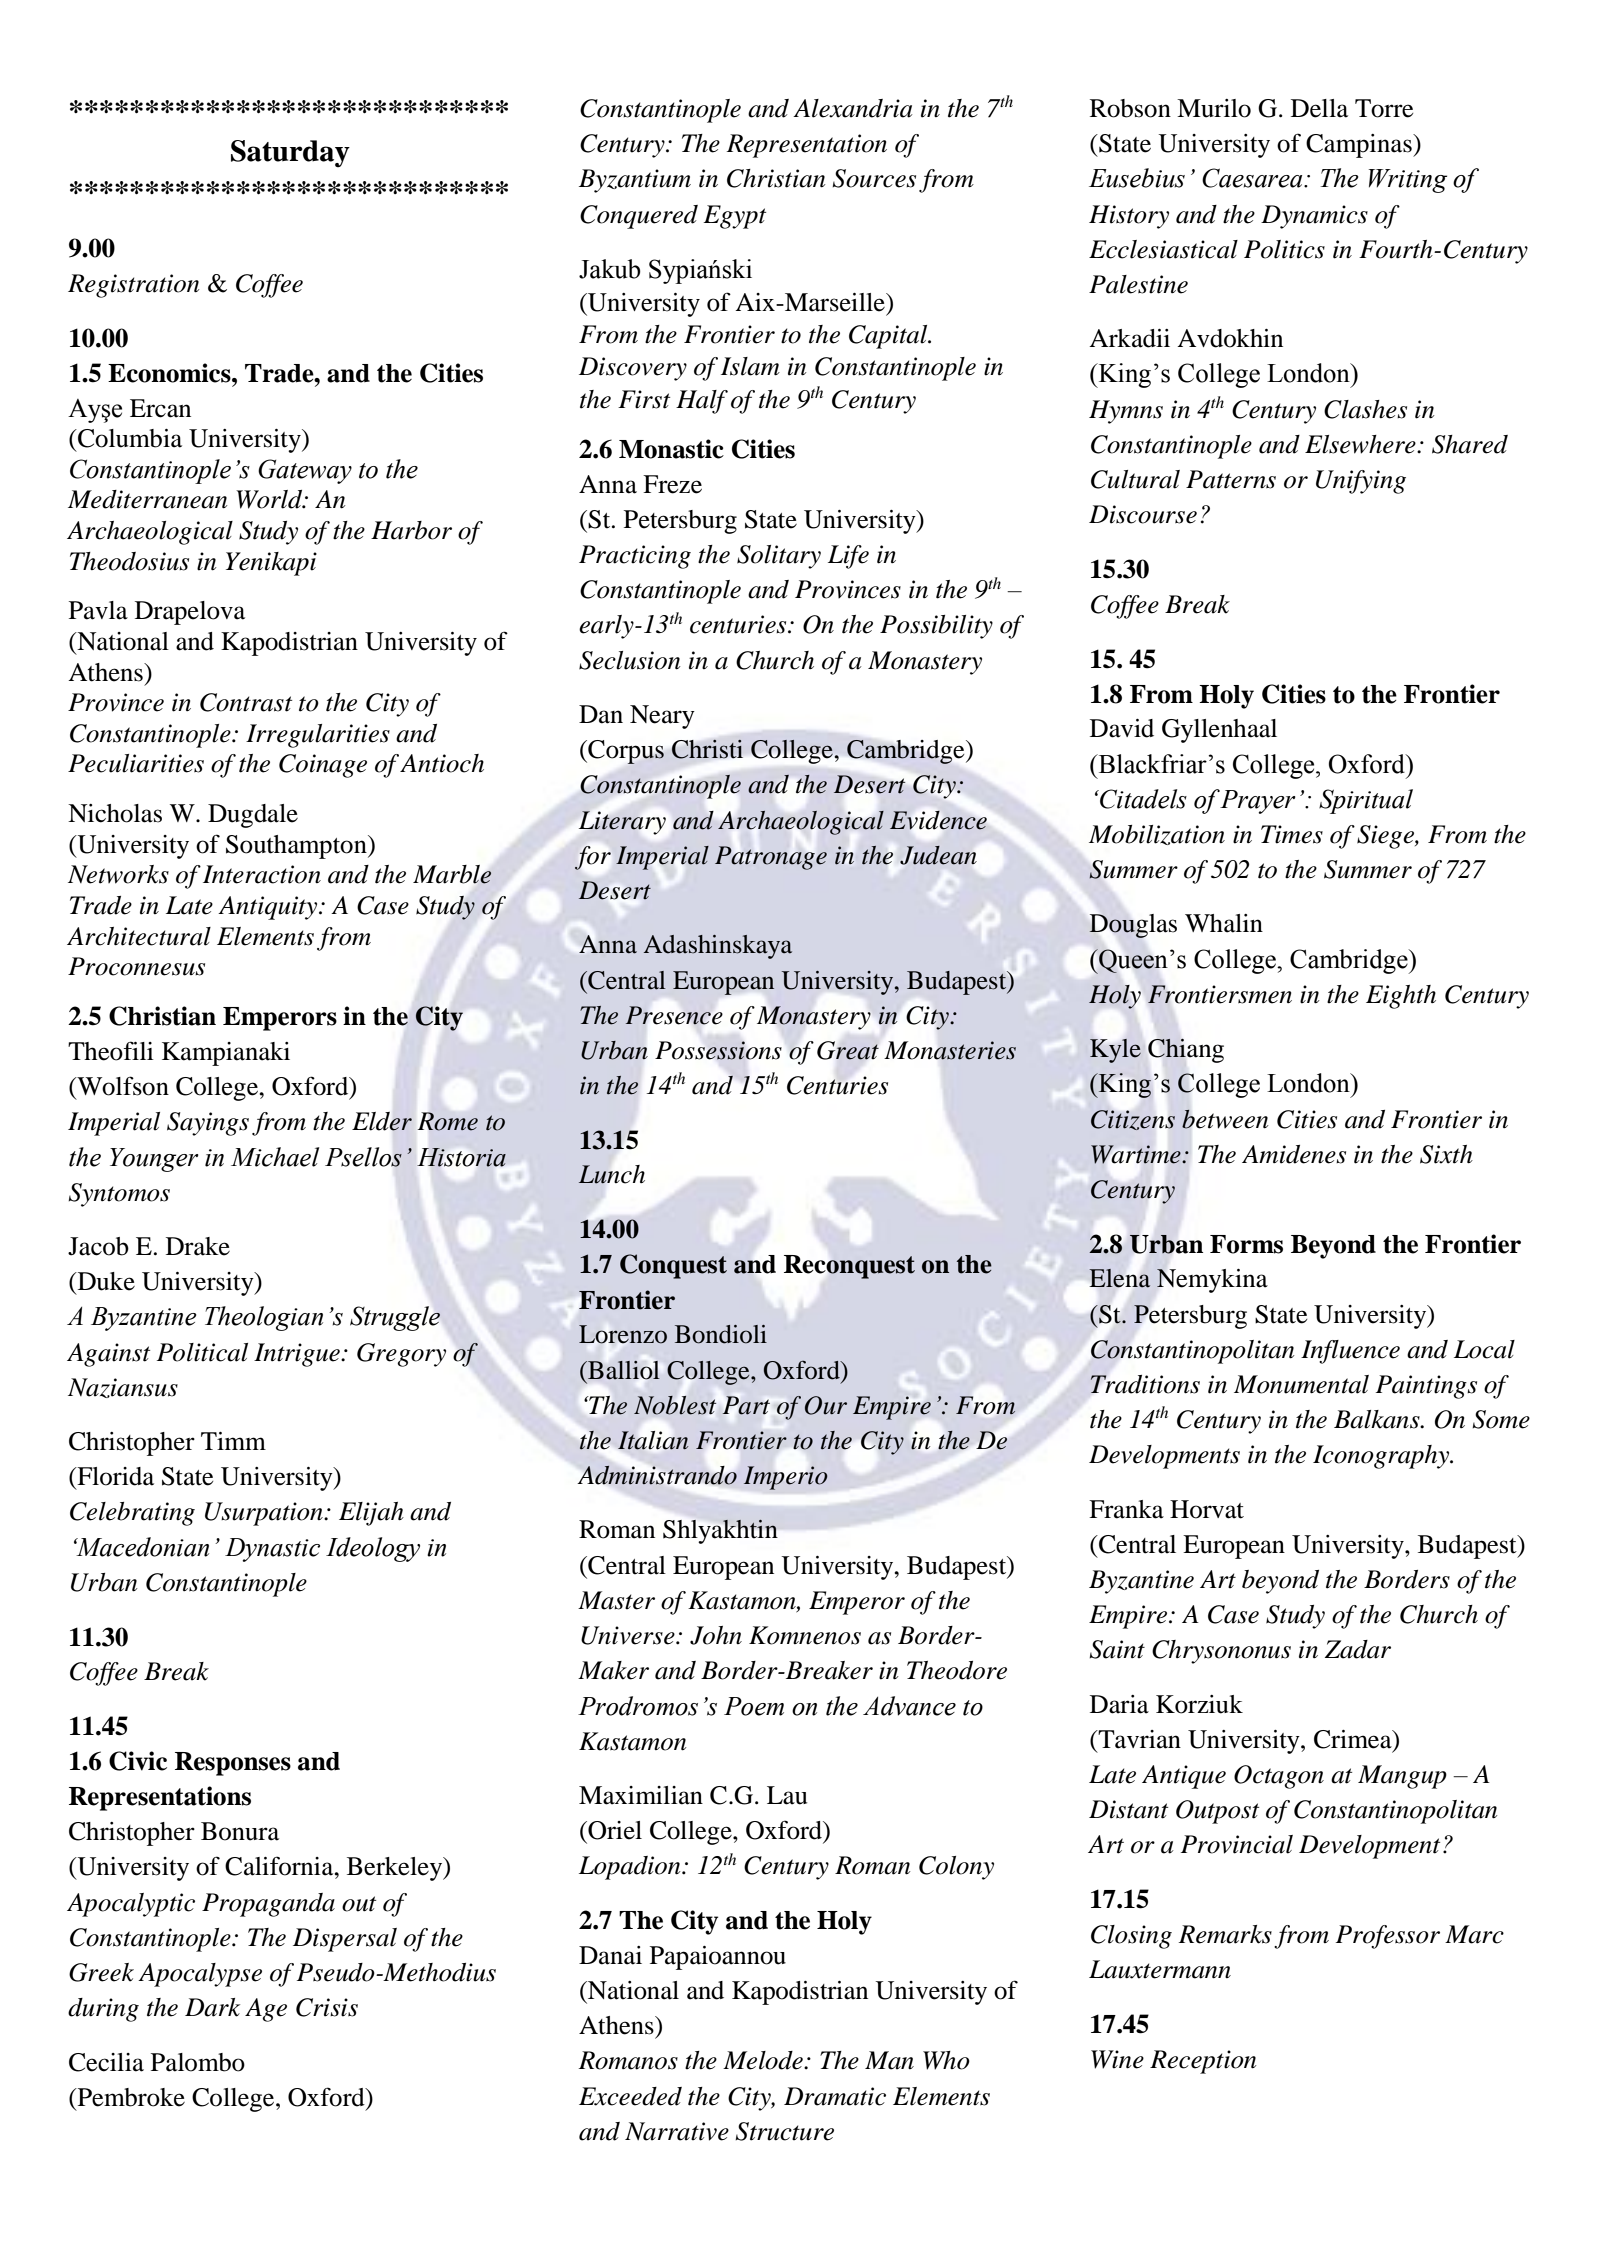 The image size is (1601, 2264). Describe the element at coordinates (1225, 1119) in the document. I see `between` at that location.
